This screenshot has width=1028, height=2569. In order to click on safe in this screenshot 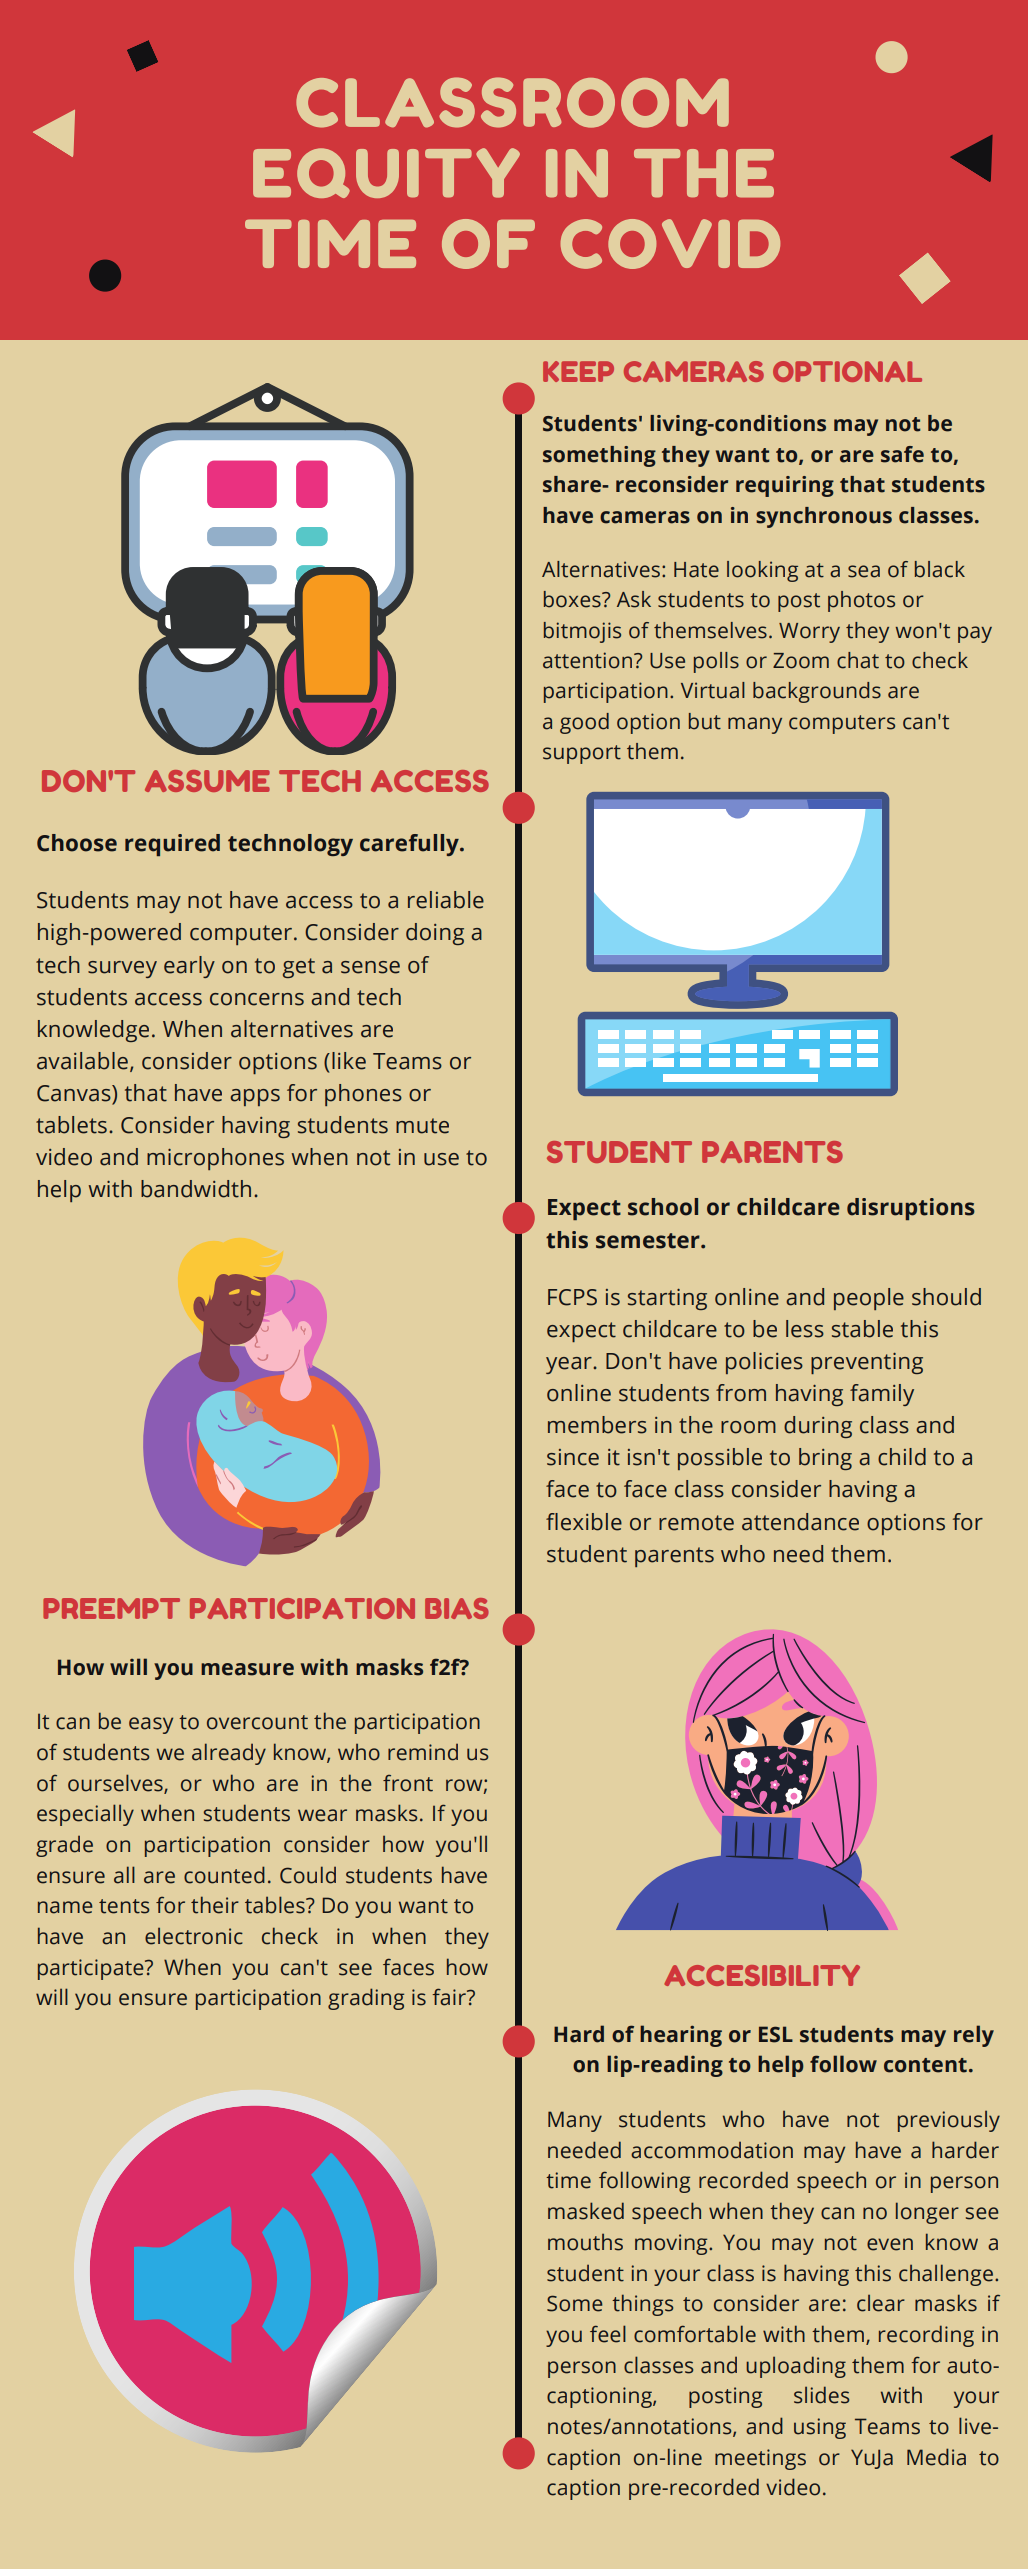, I will do `click(902, 454)`.
